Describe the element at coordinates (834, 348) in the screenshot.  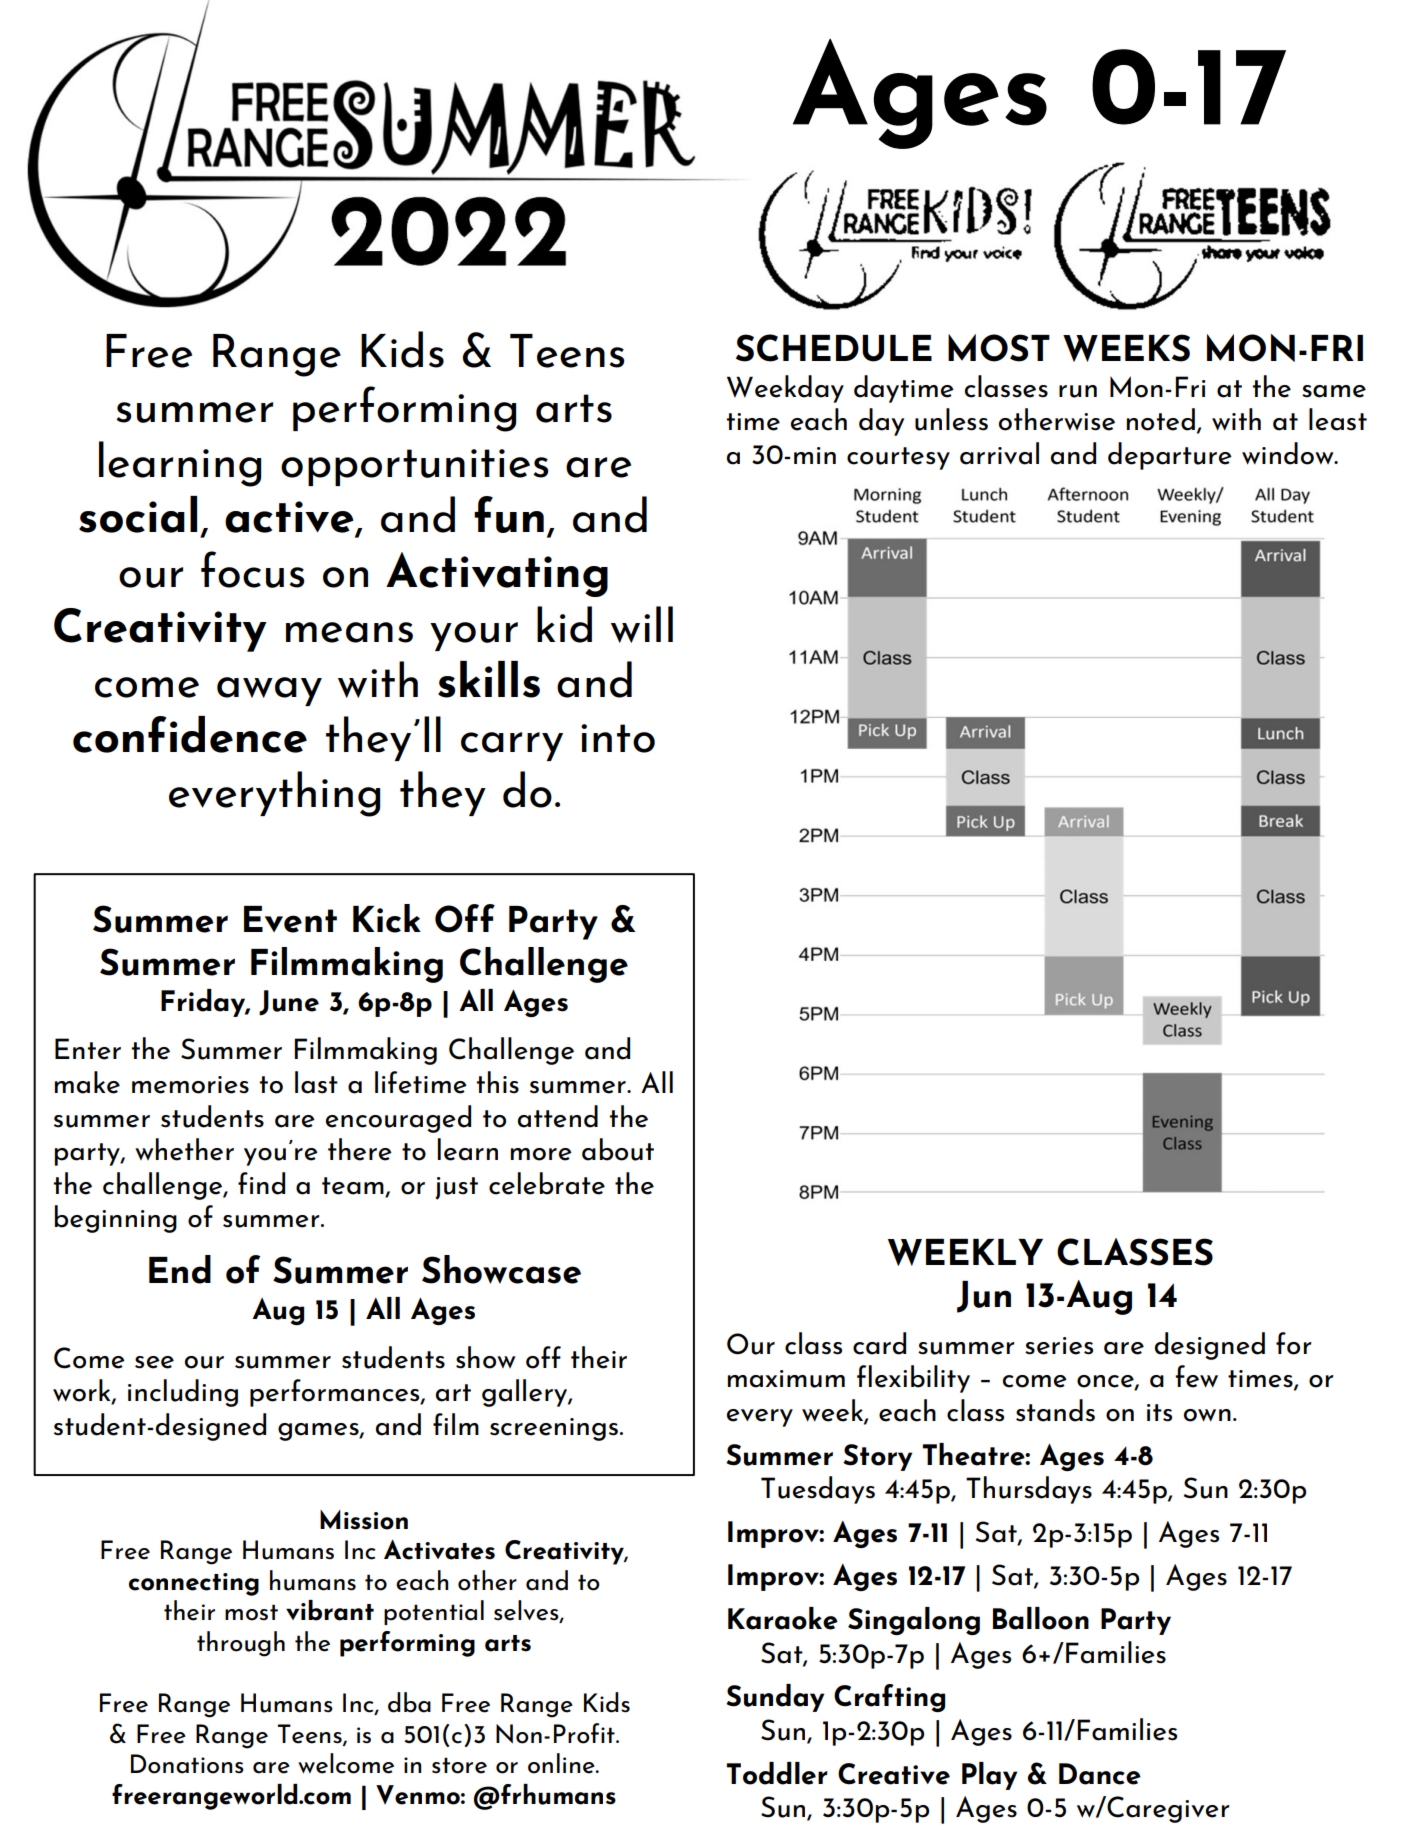
I see `SCHEDULE` at that location.
